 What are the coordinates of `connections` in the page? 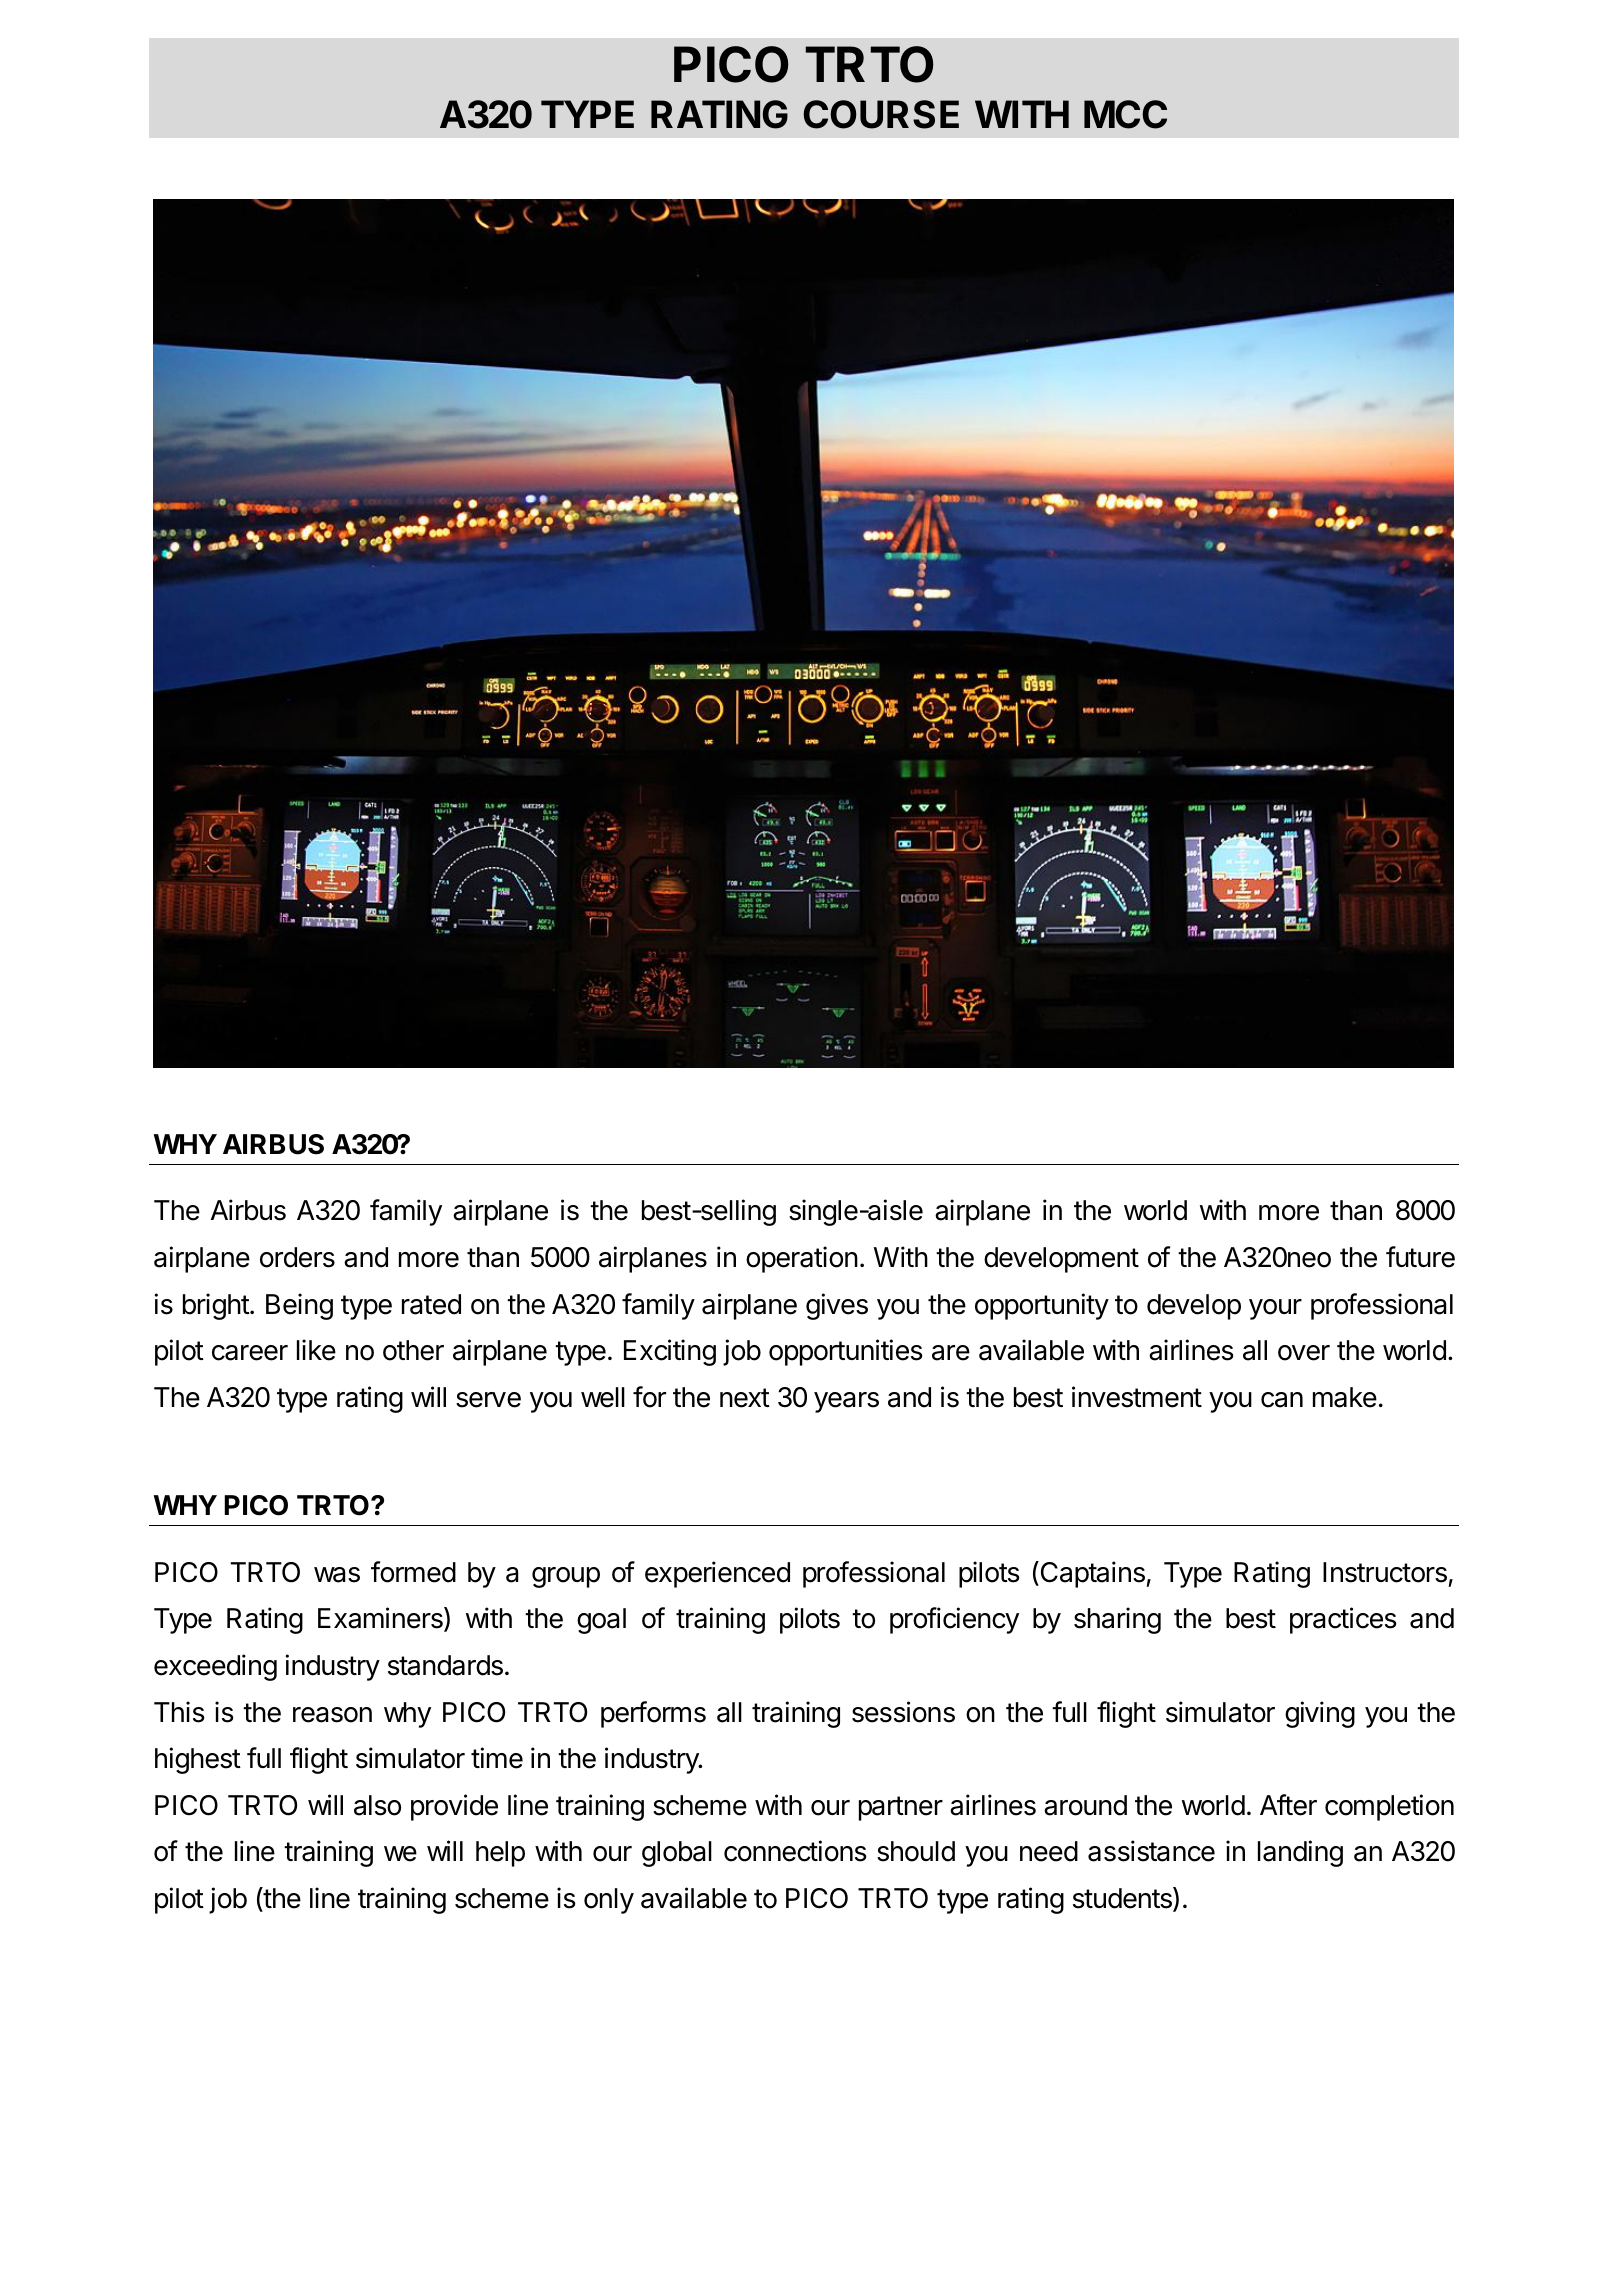 It's located at (795, 1851).
